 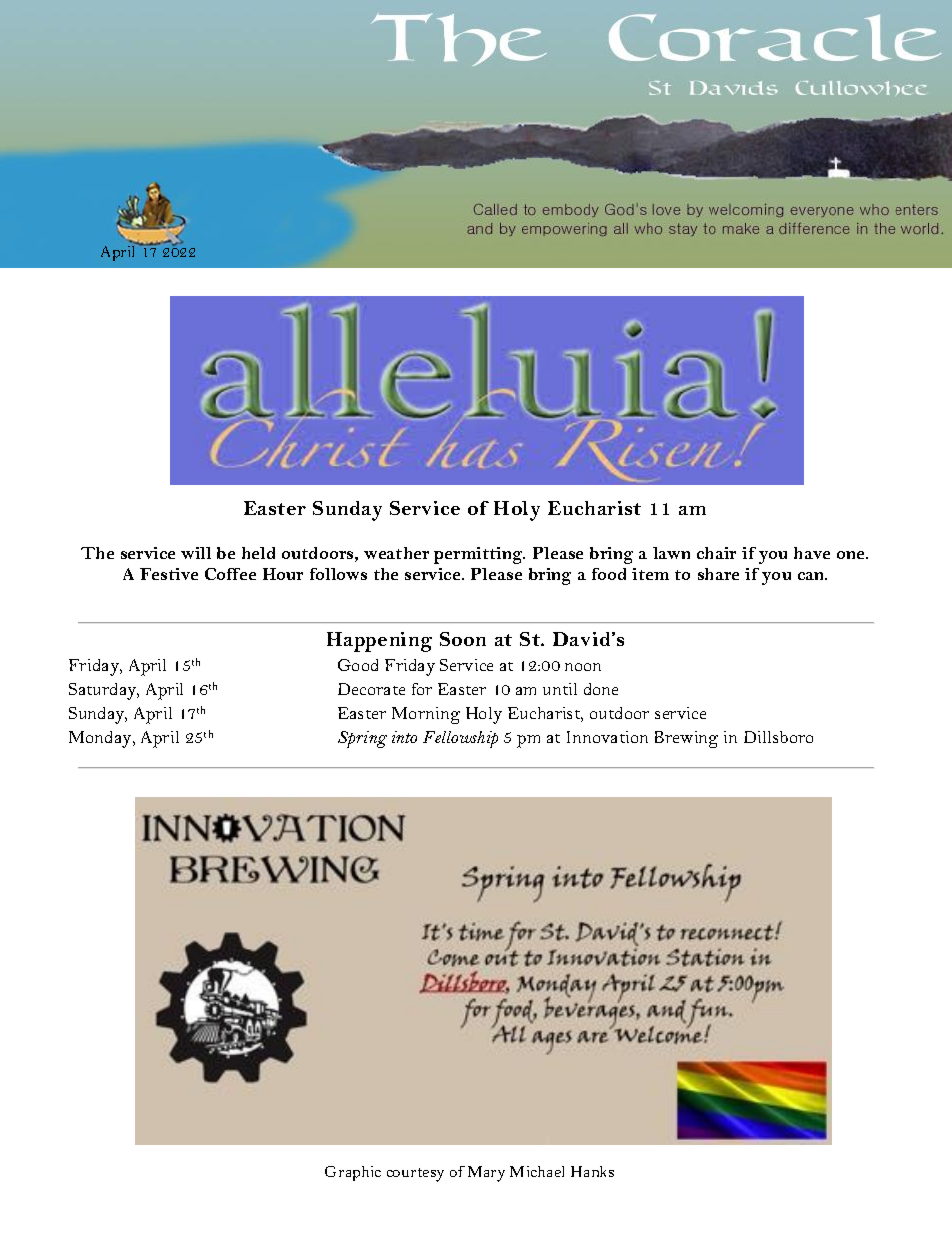 I want to click on permitting, so click(x=479, y=555).
